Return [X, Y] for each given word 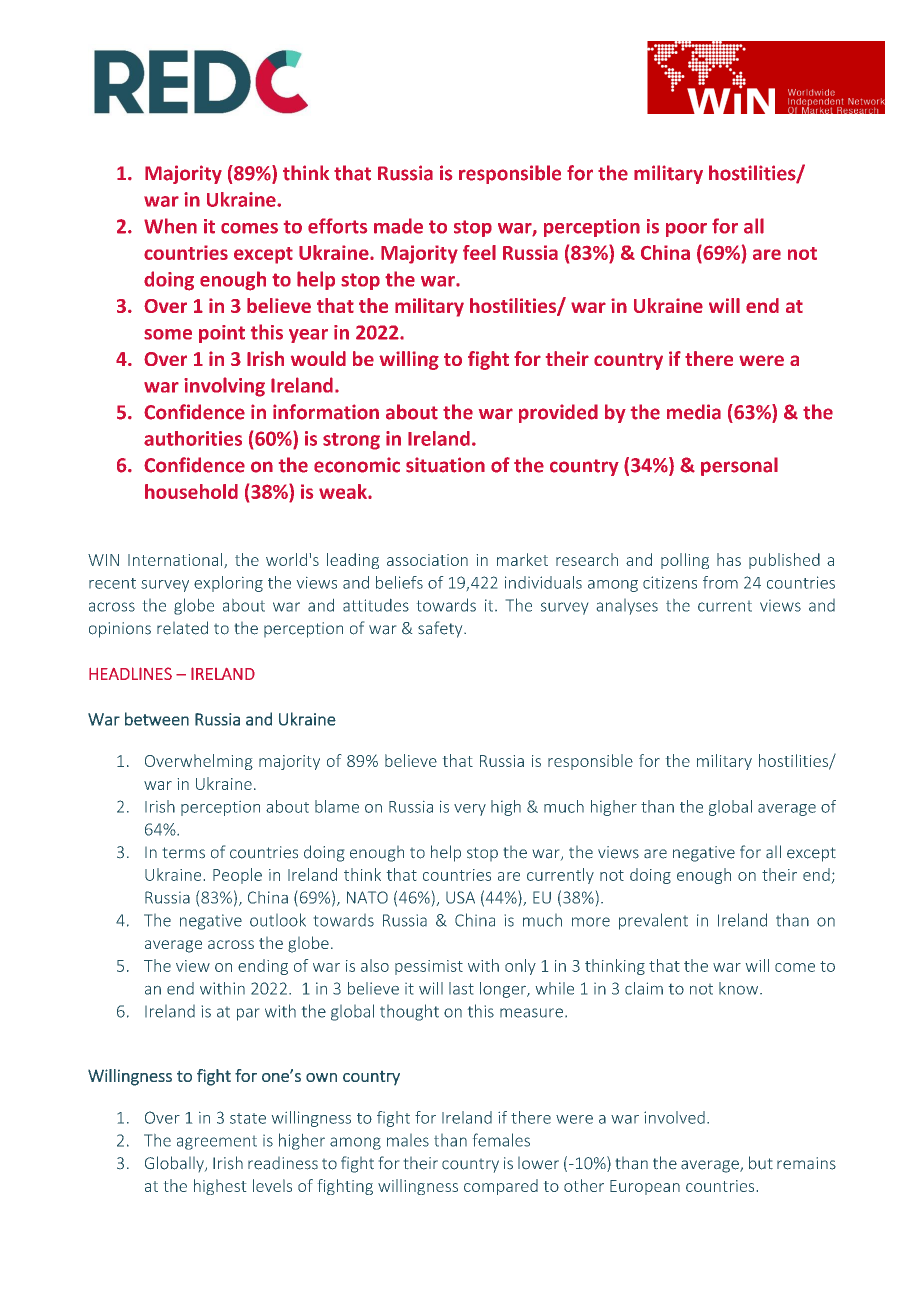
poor [686, 230]
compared [501, 1187]
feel [479, 252]
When [170, 226]
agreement [217, 1143]
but [761, 1163]
